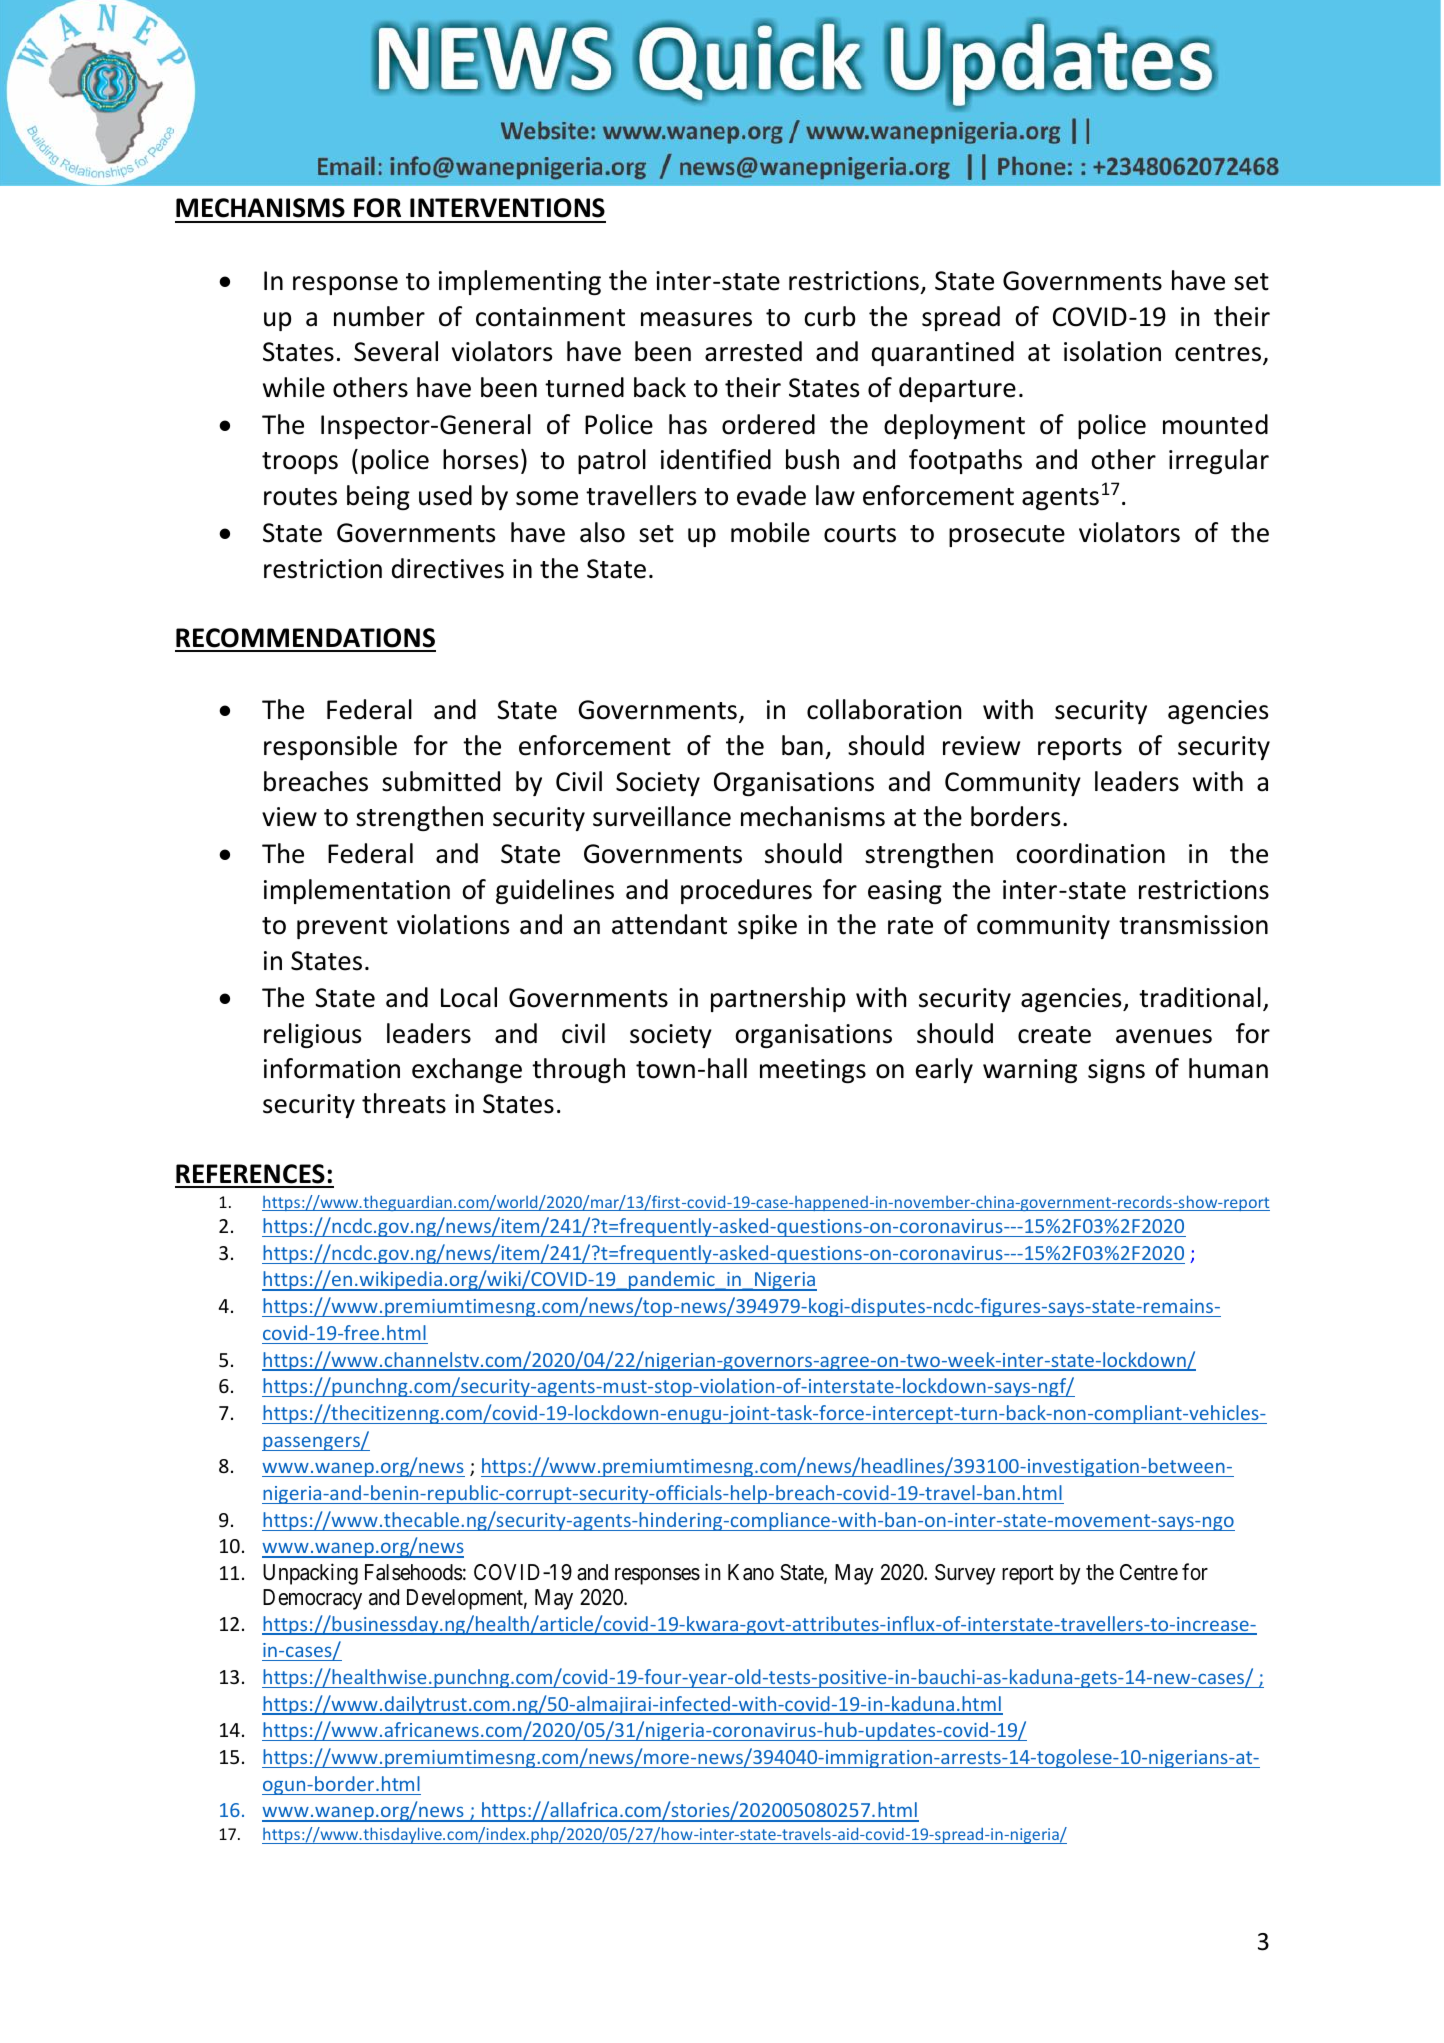  Describe the element at coordinates (414, 1572) in the screenshot. I see `Falsehoods` at that location.
